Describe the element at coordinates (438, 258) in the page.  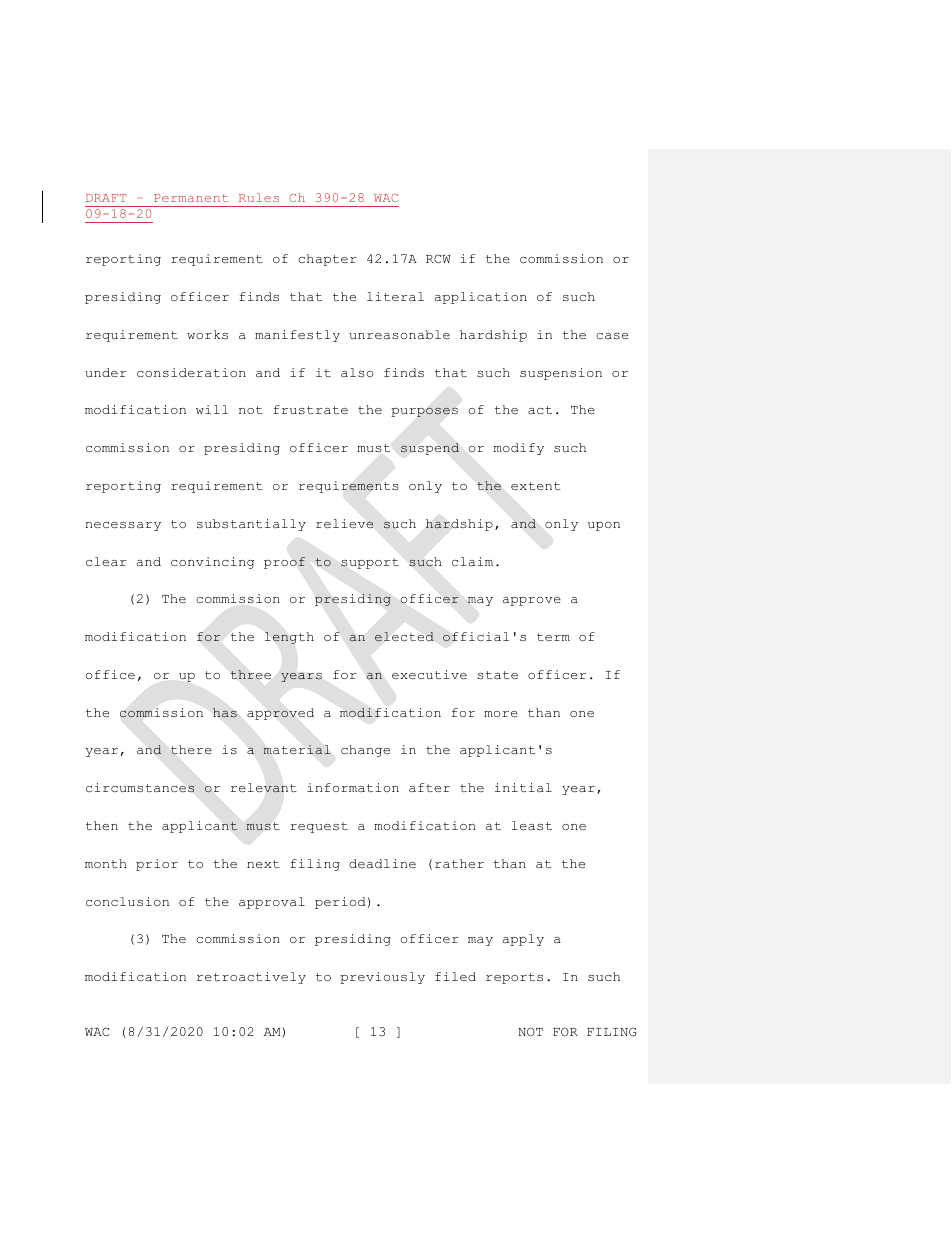
I see `RCW` at that location.
